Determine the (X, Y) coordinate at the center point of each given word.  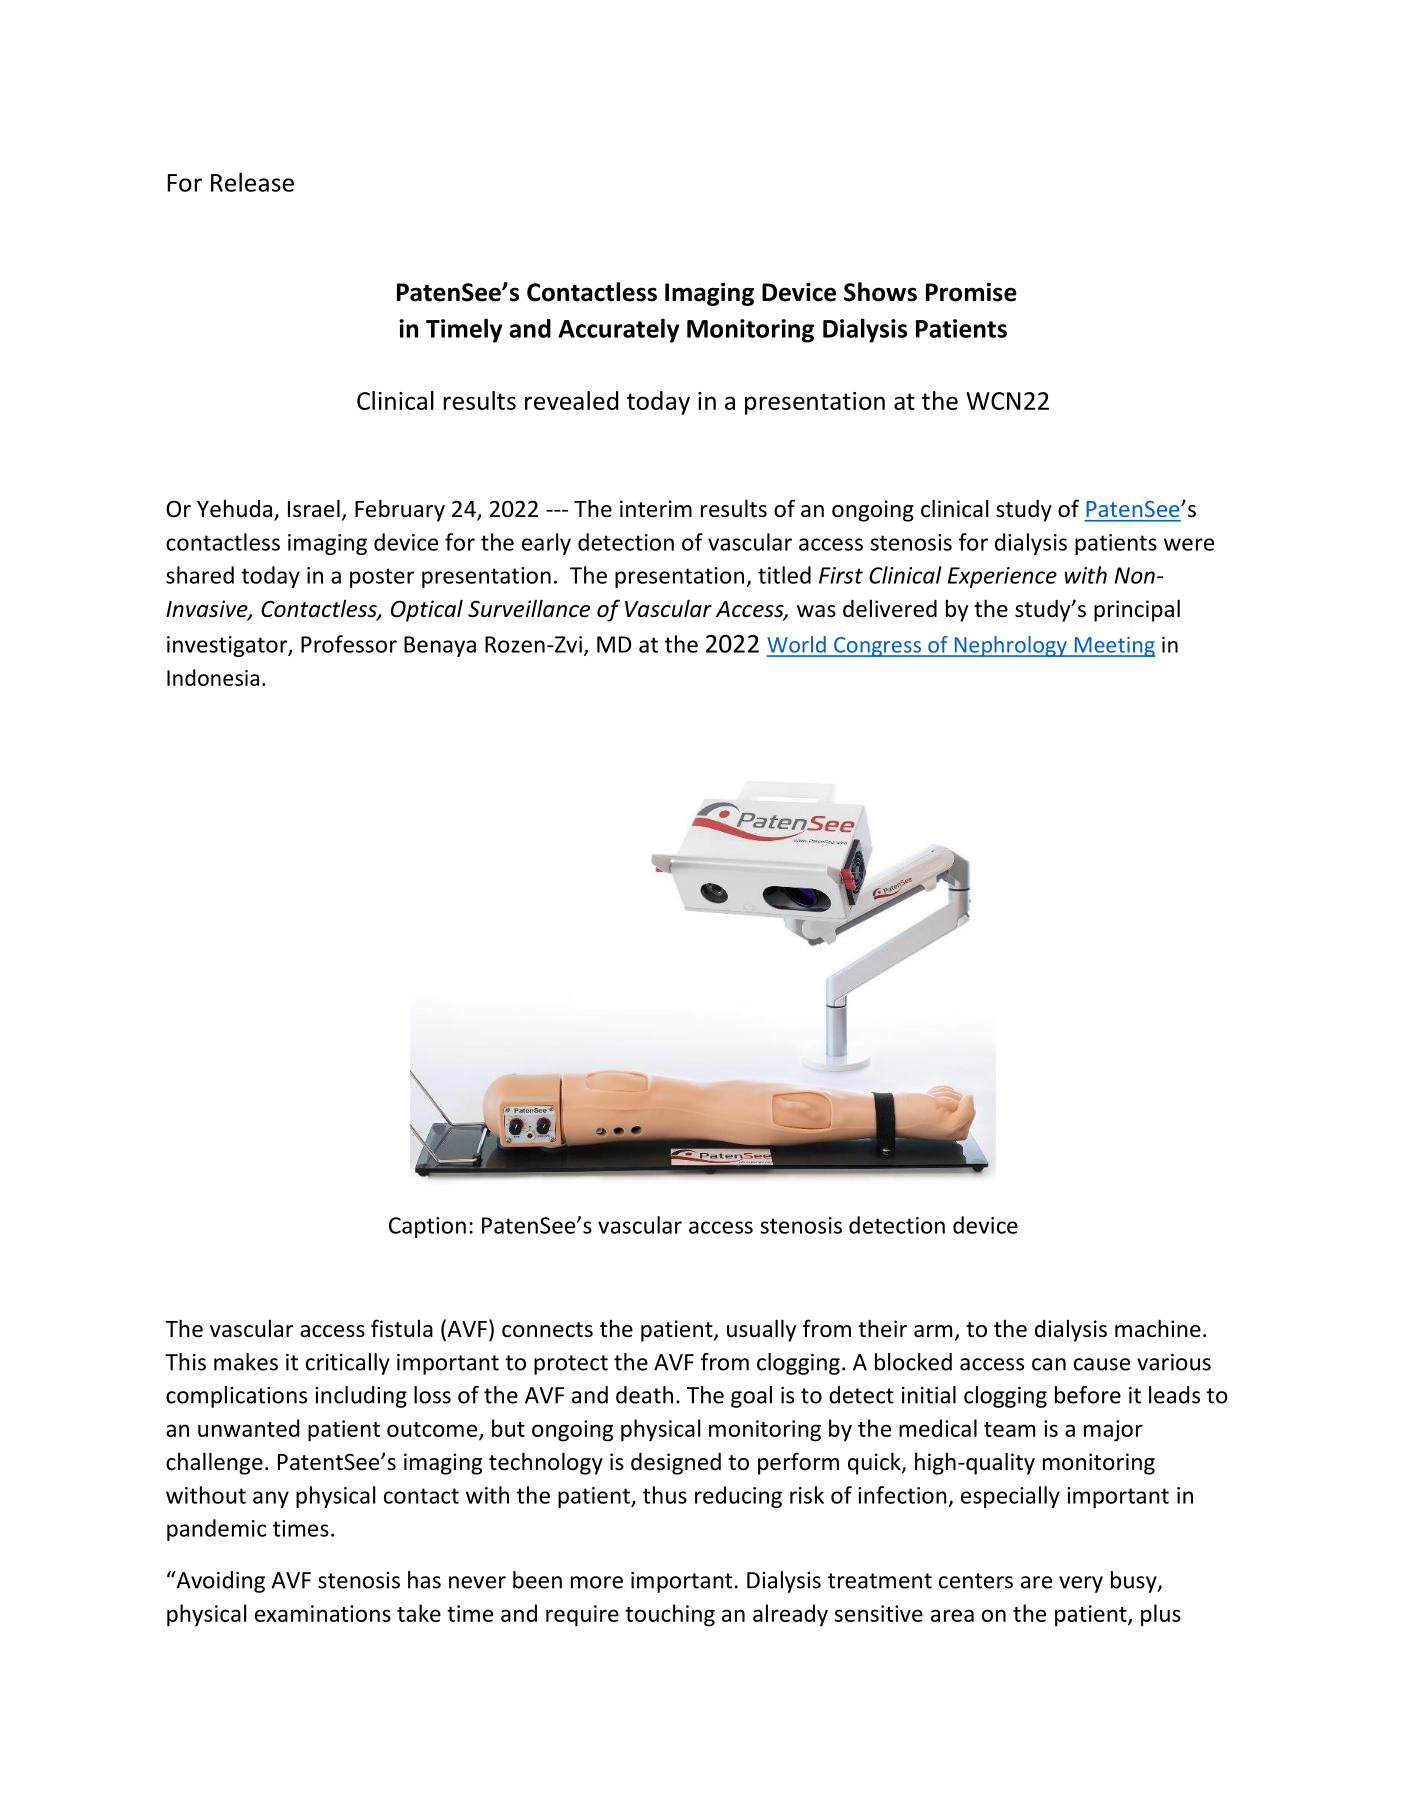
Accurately (618, 330)
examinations (323, 1613)
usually (761, 1330)
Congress (877, 647)
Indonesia (213, 677)
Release (252, 182)
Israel (314, 508)
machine (1158, 1328)
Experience (1002, 577)
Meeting (1113, 647)
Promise (971, 292)
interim (656, 509)
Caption (427, 1227)
